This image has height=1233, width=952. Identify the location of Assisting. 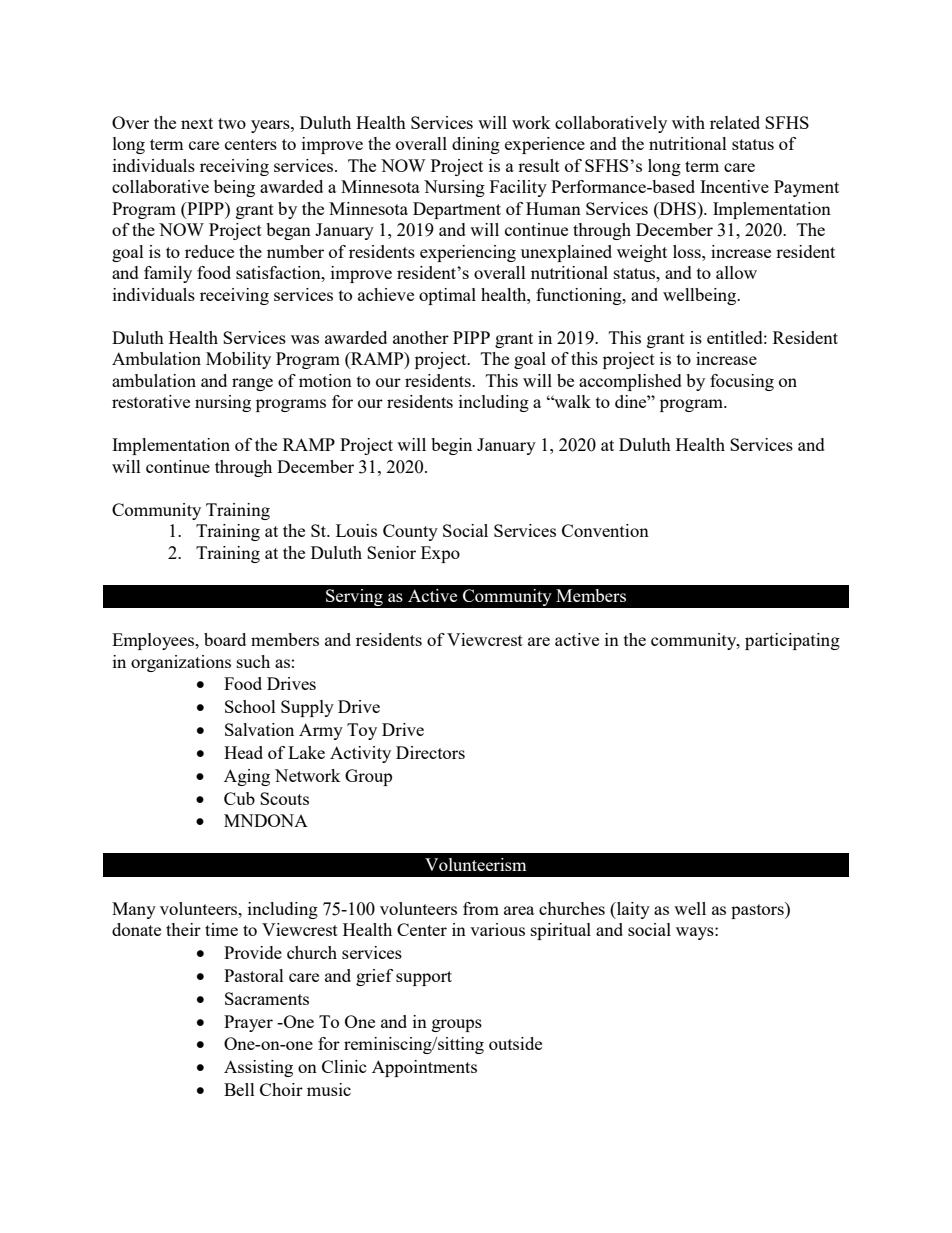
(258, 1068).
